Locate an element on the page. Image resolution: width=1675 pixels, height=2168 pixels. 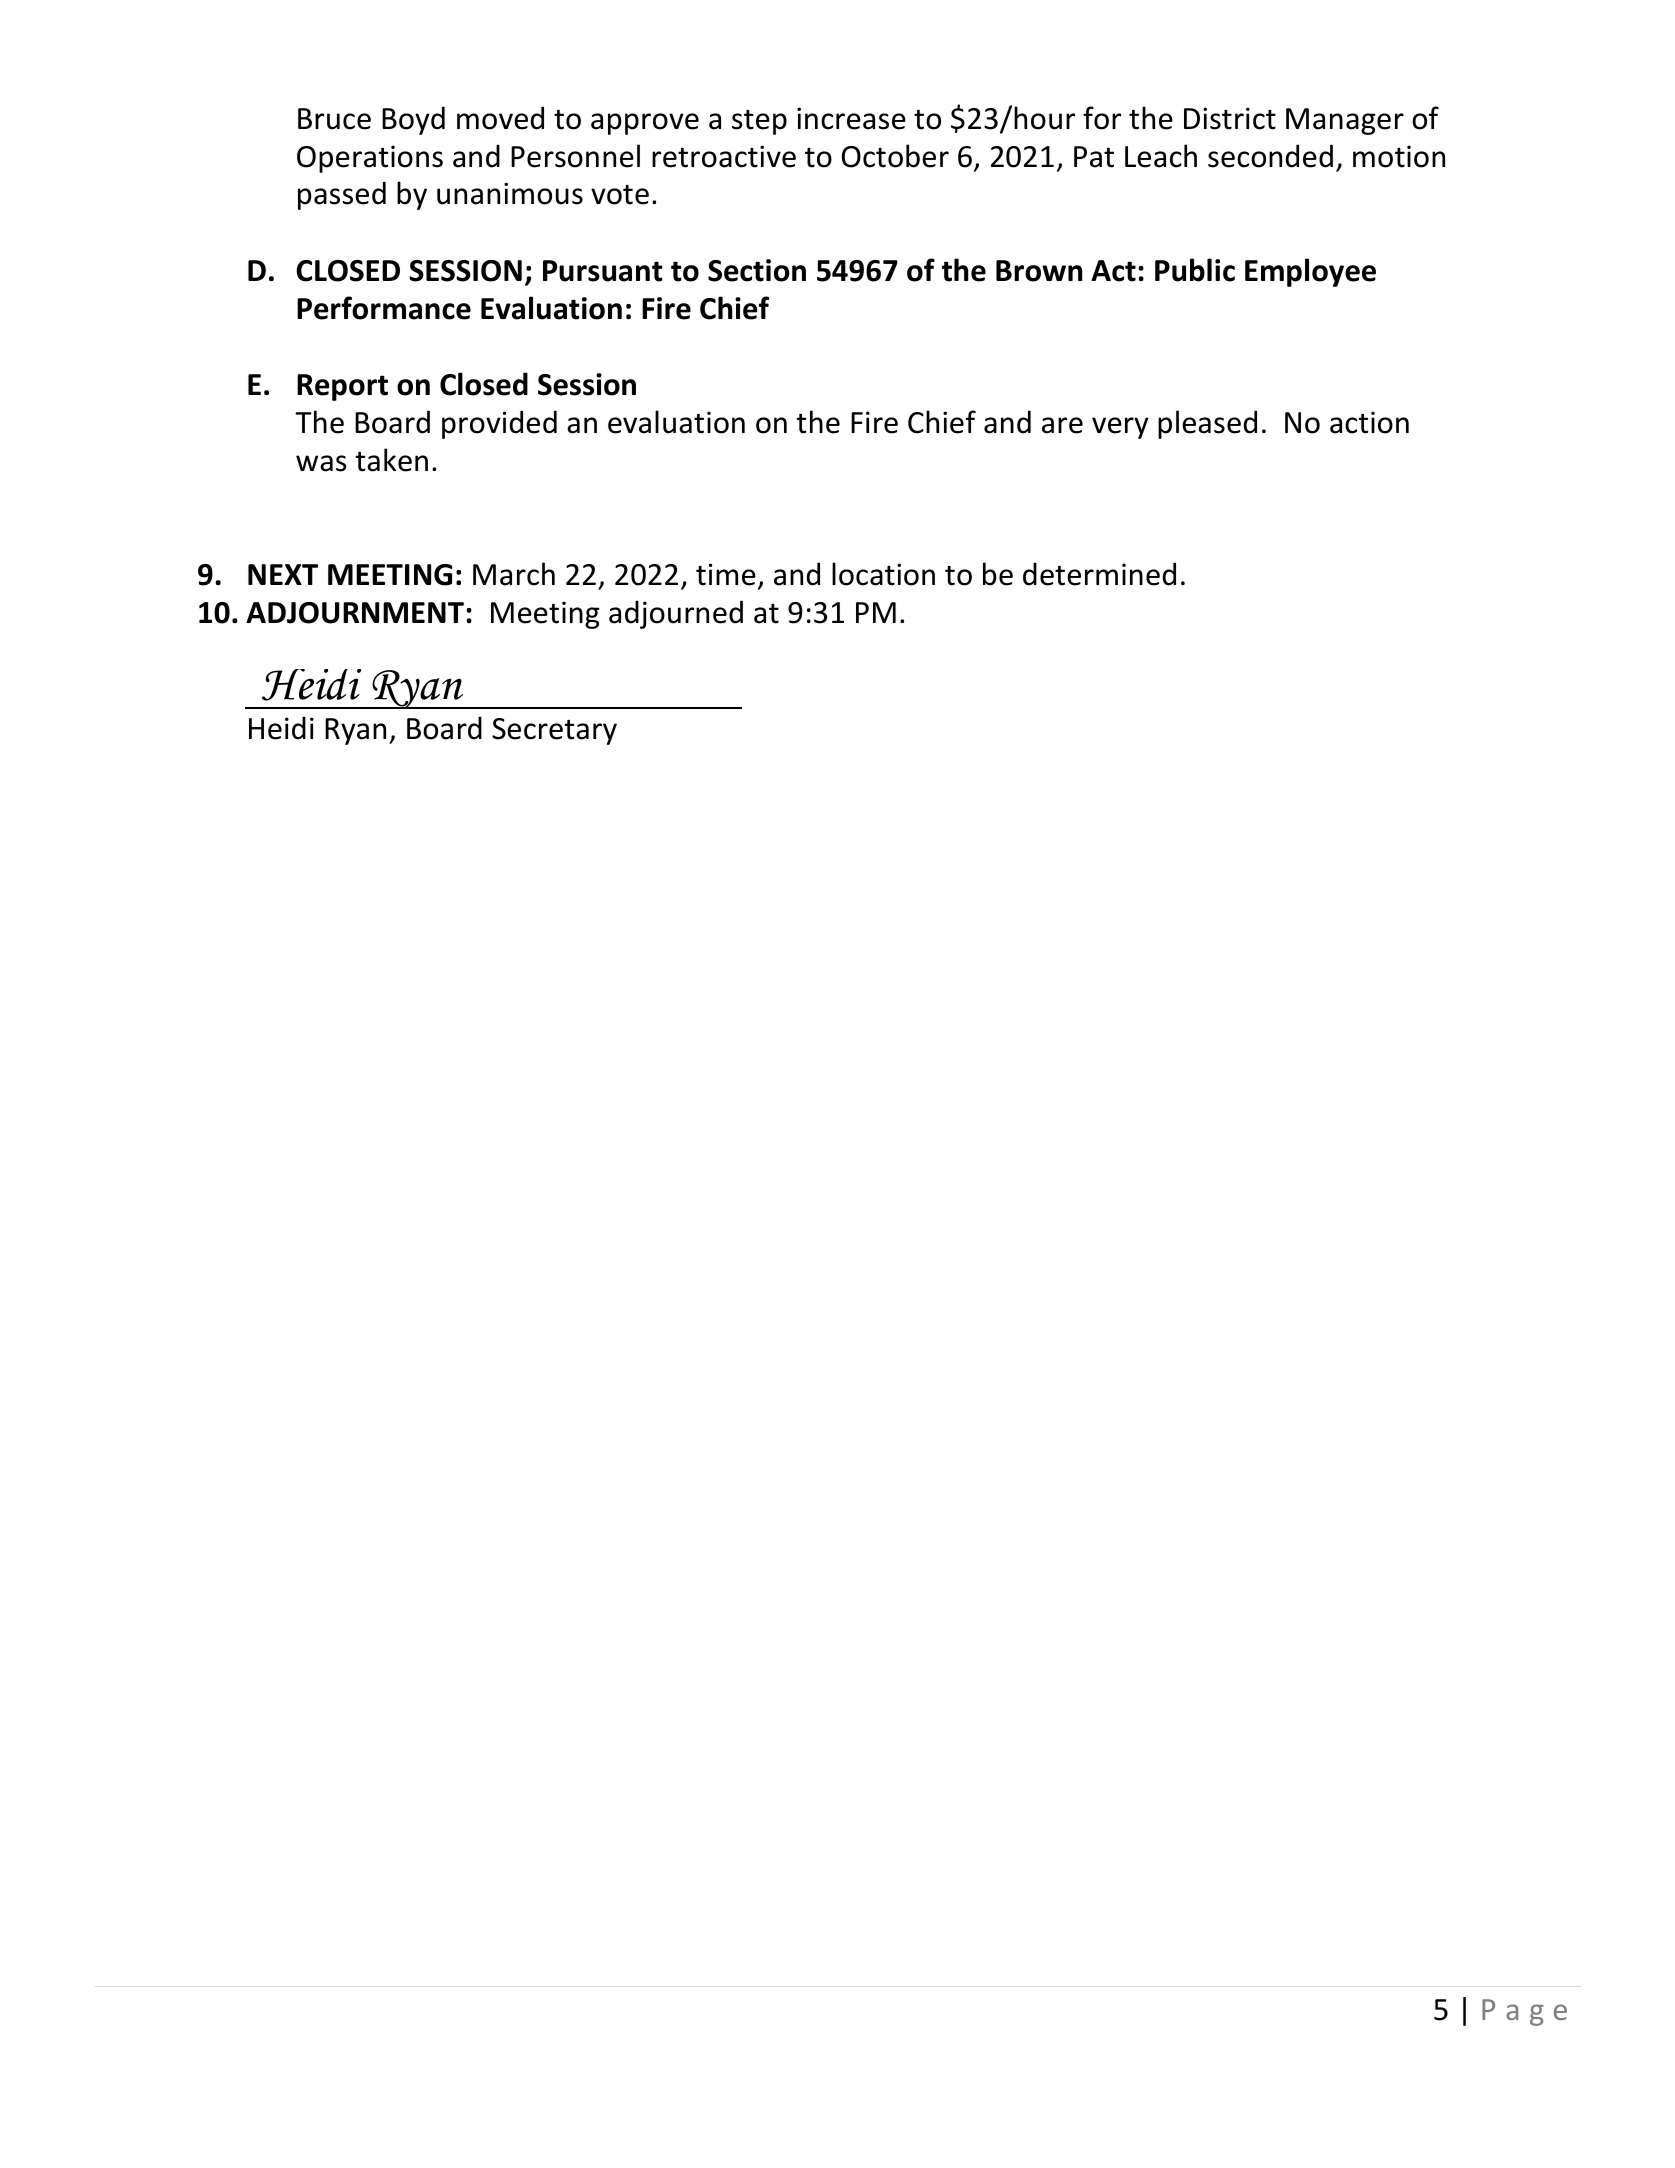
Employee is located at coordinates (1310, 272).
